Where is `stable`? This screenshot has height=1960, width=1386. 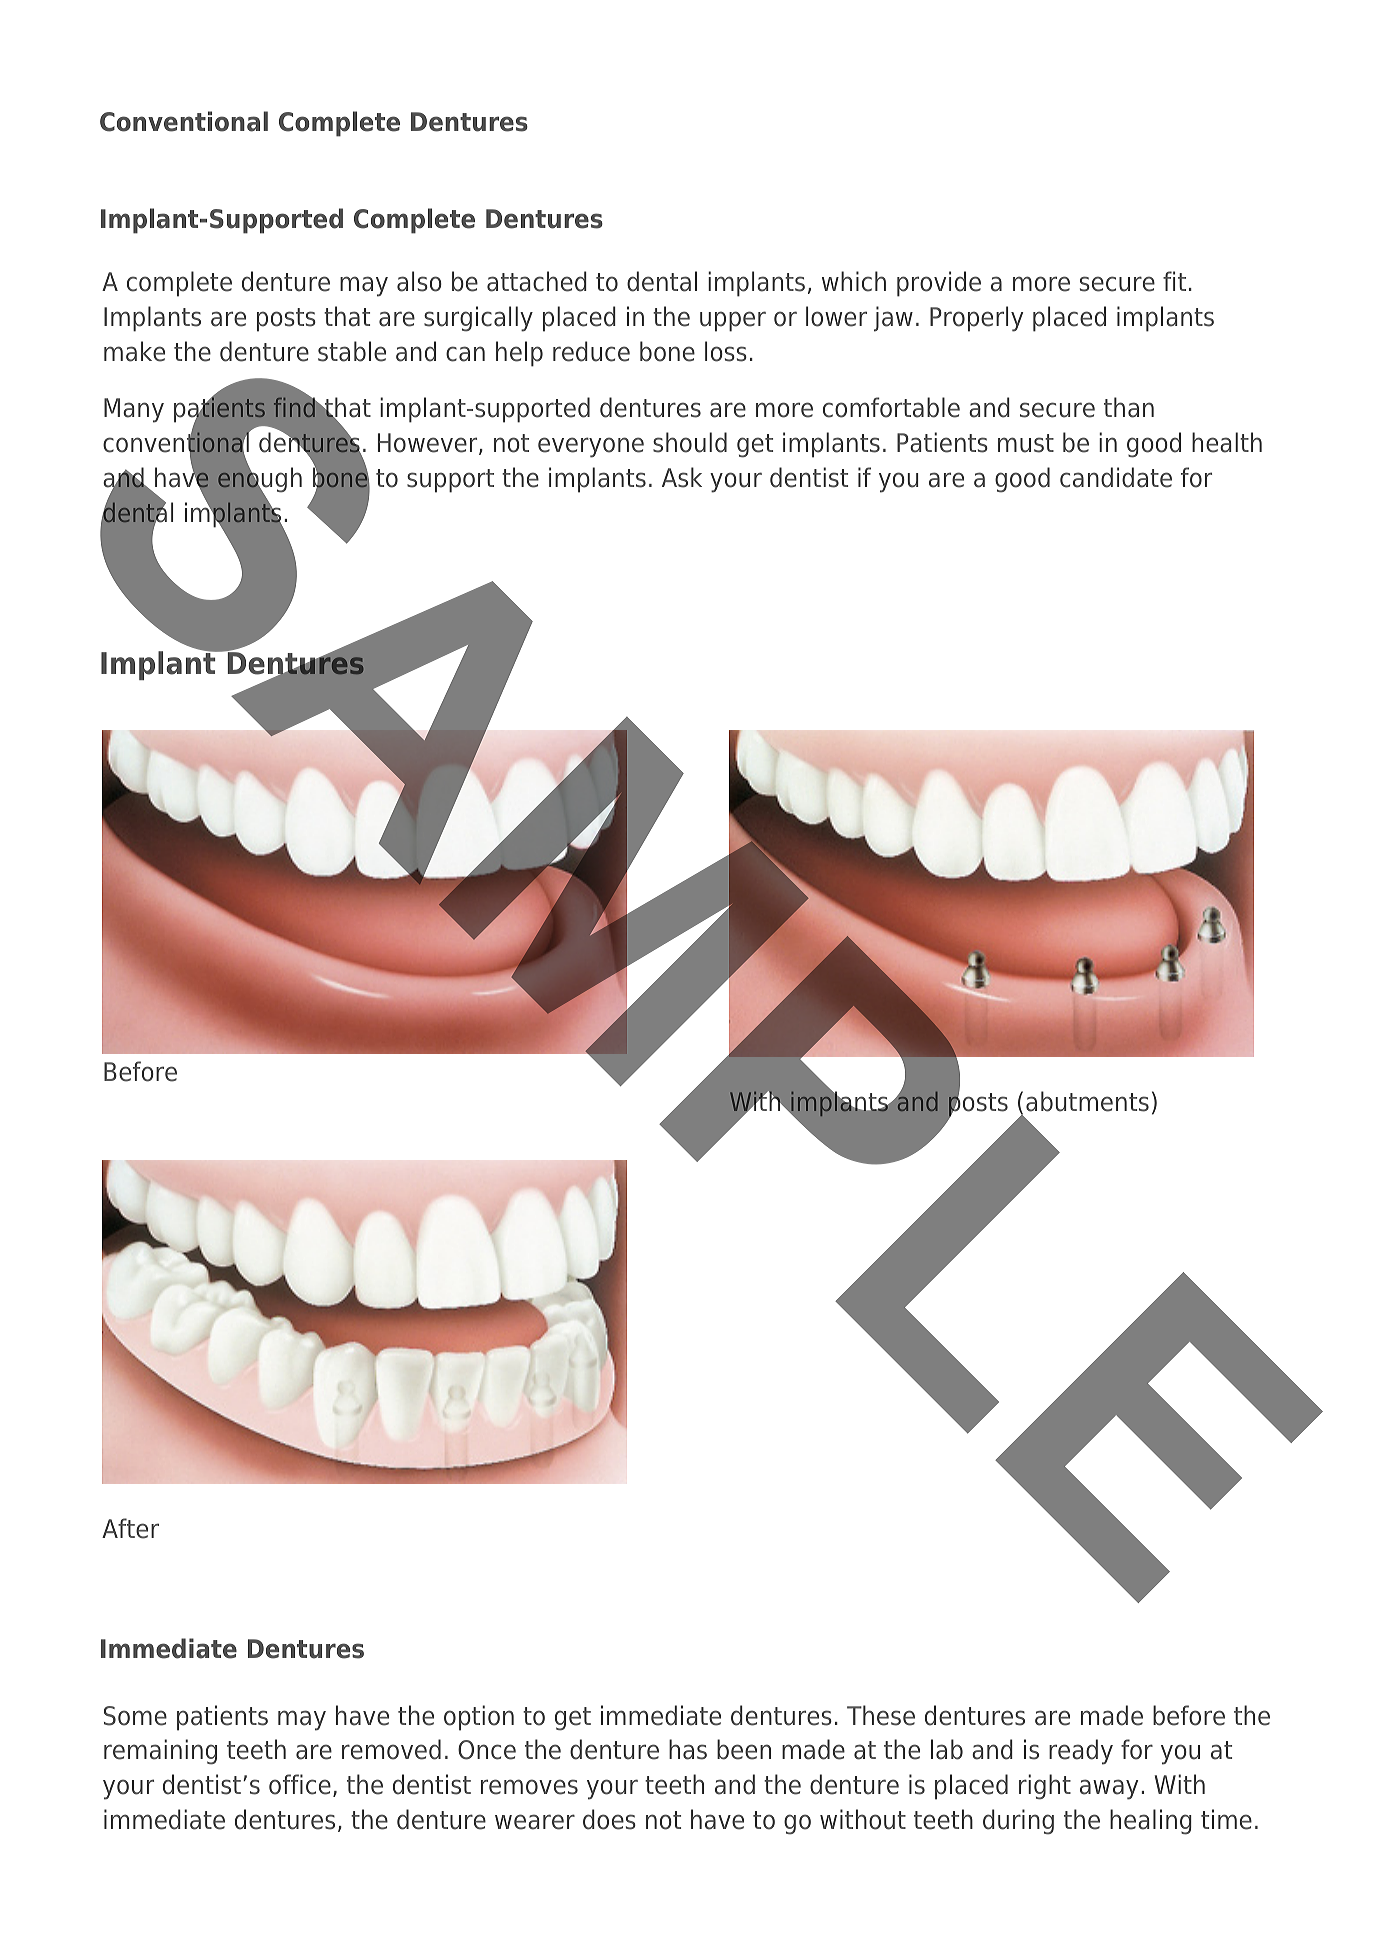
stable is located at coordinates (352, 351).
